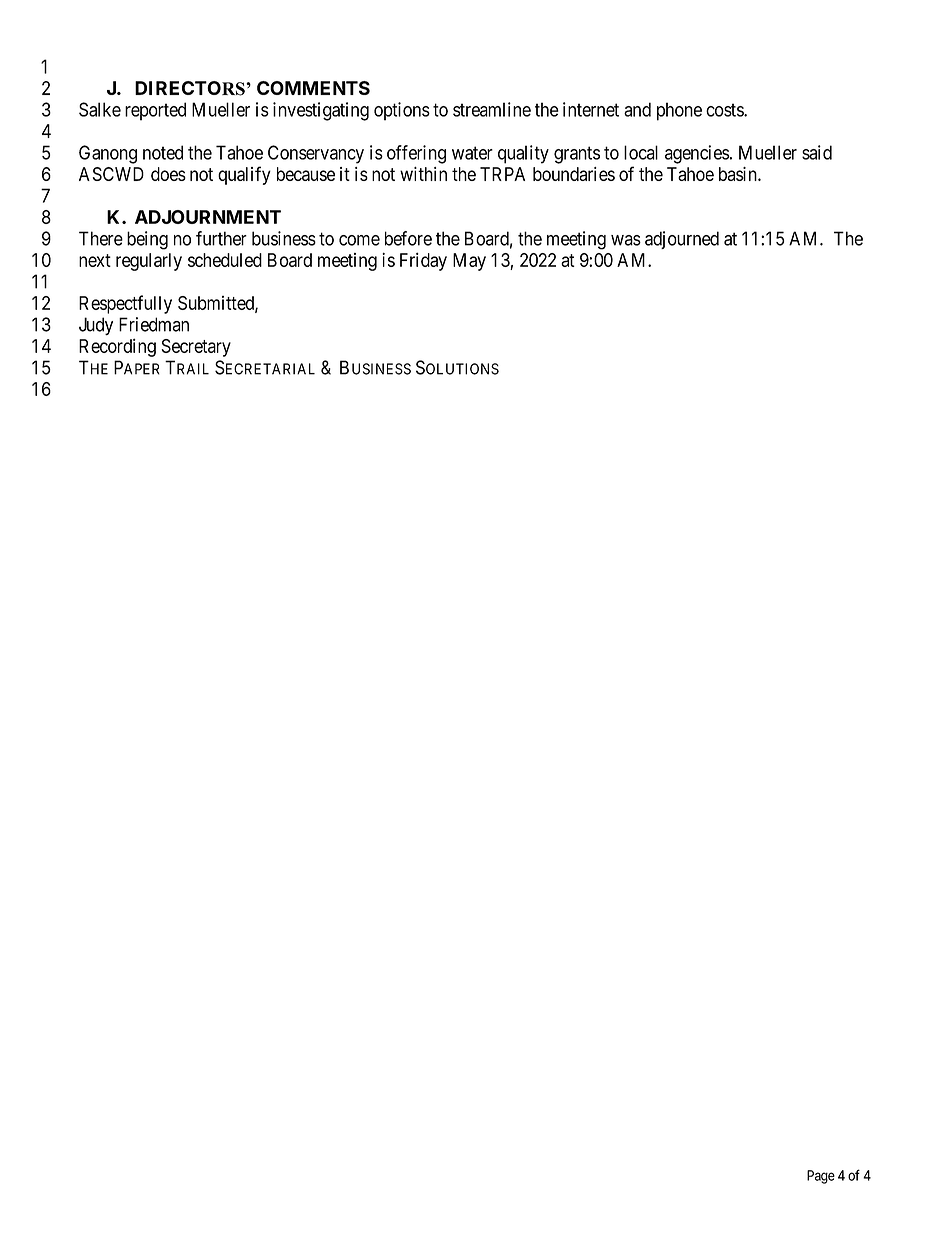 This image has height=1233, width=952. I want to click on Secretary, so click(196, 348).
